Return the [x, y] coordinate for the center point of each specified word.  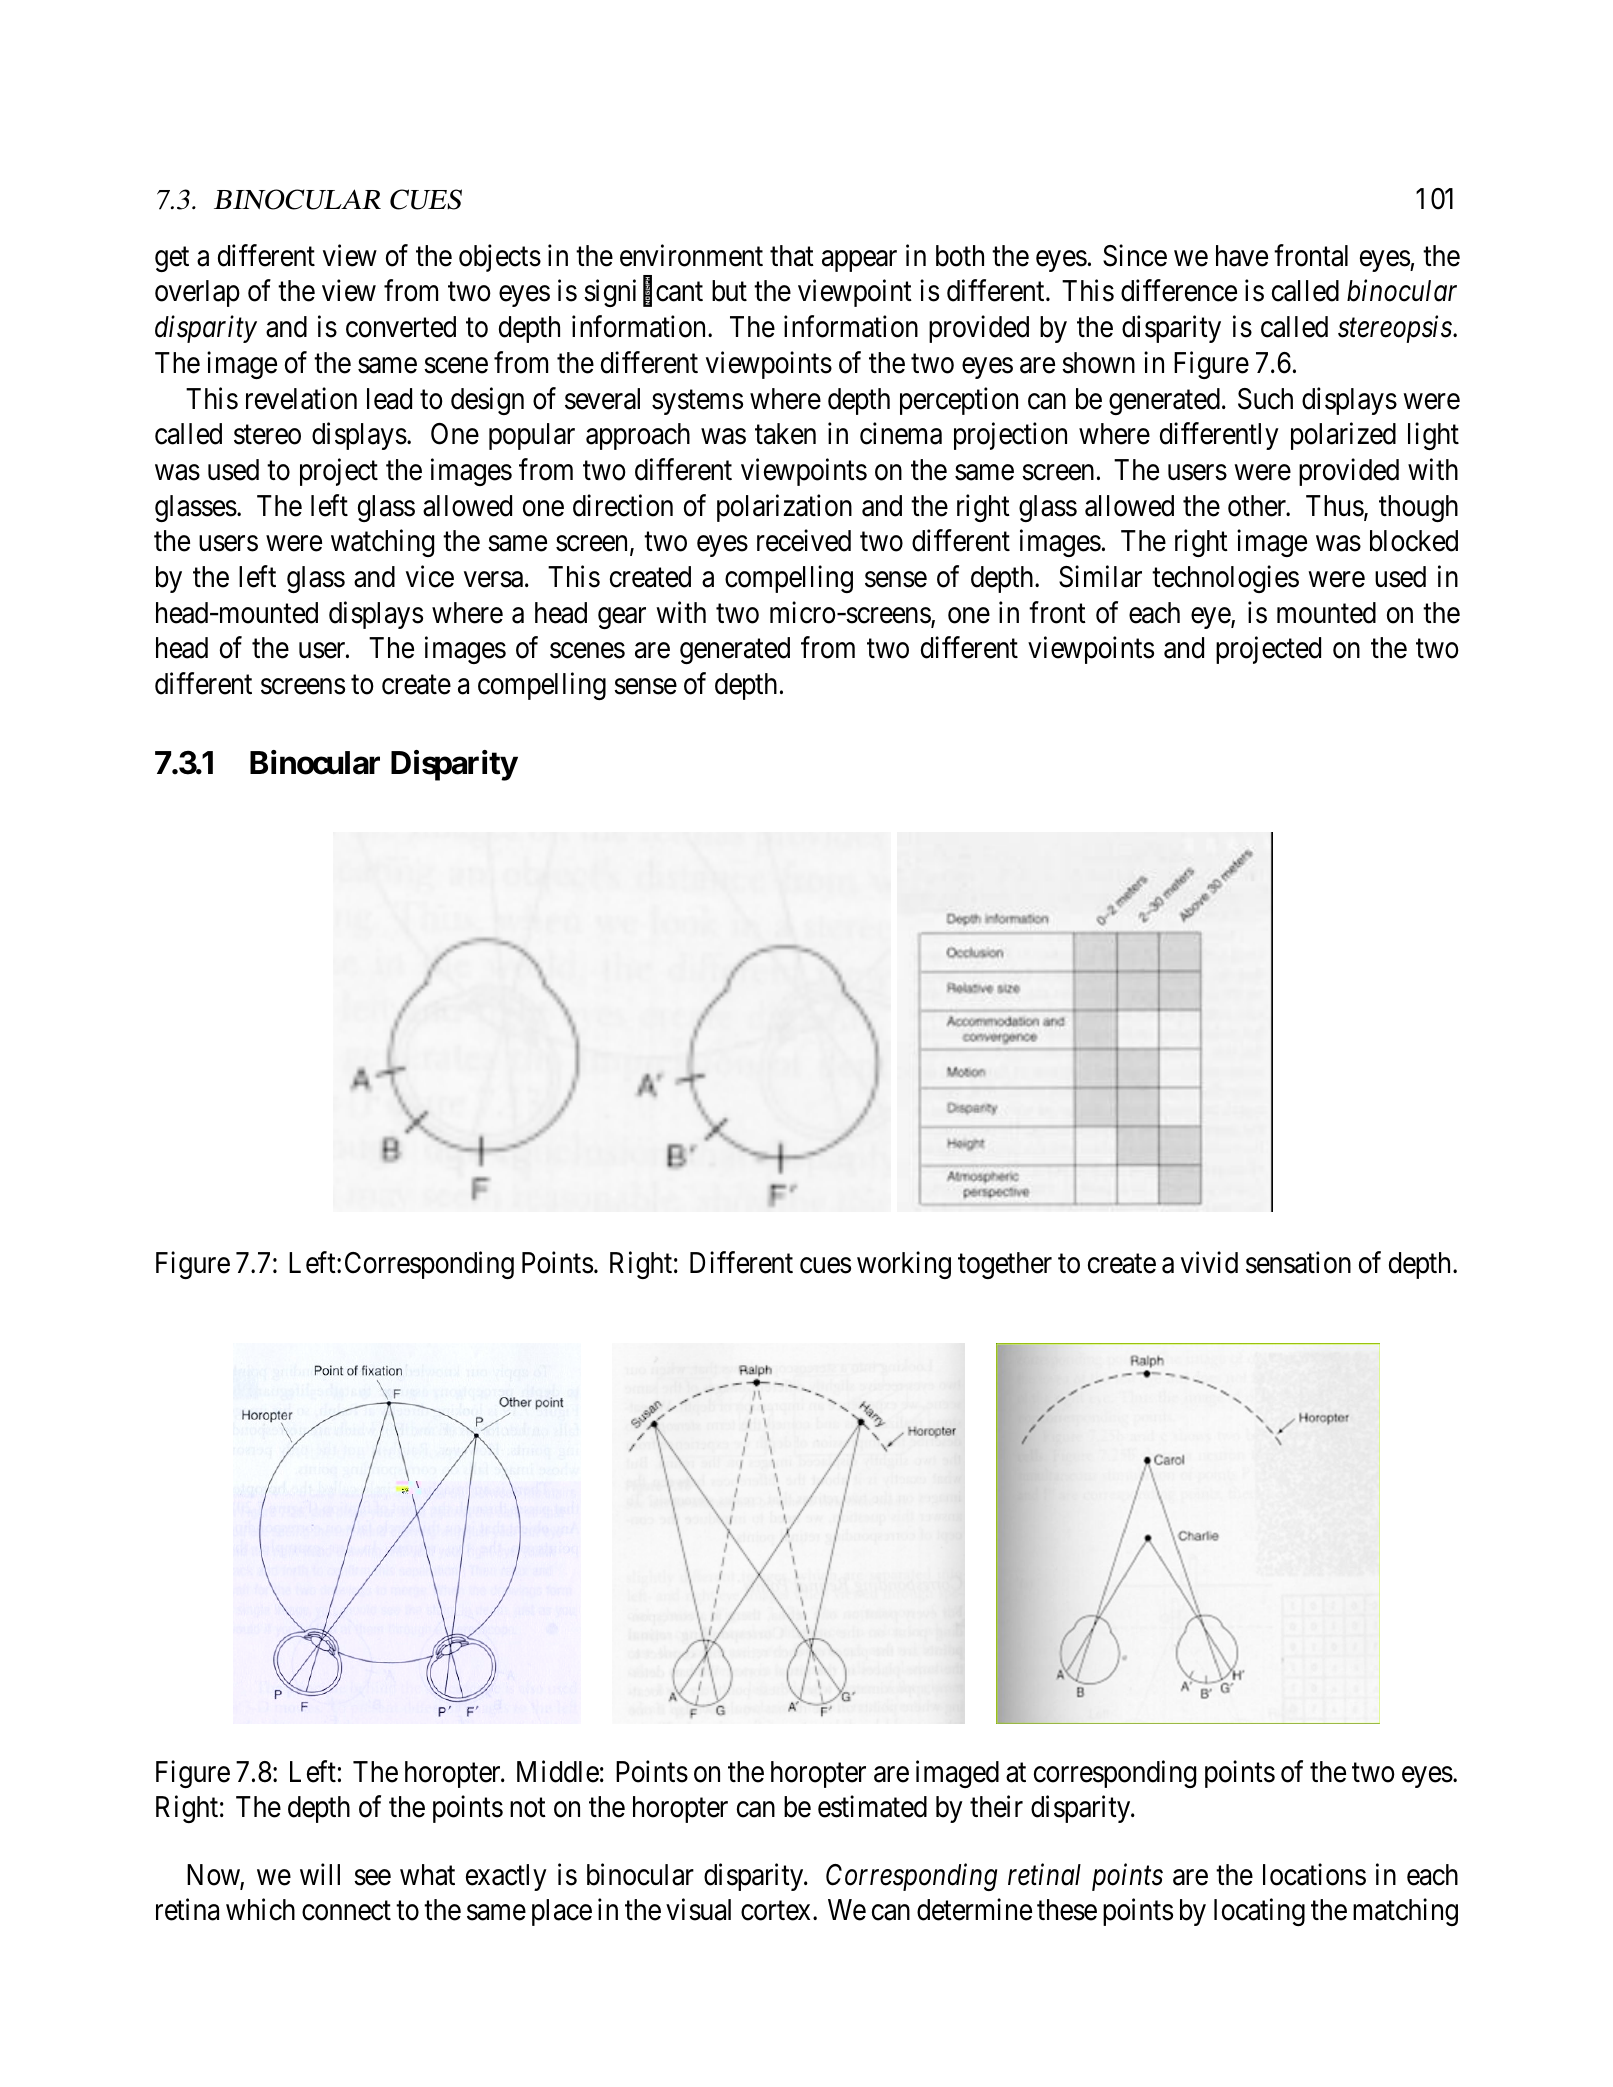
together [1005, 1265]
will [320, 1874]
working [904, 1265]
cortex [777, 1911]
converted [401, 327]
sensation [1298, 1263]
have [1242, 256]
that [792, 256]
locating [1259, 1912]
